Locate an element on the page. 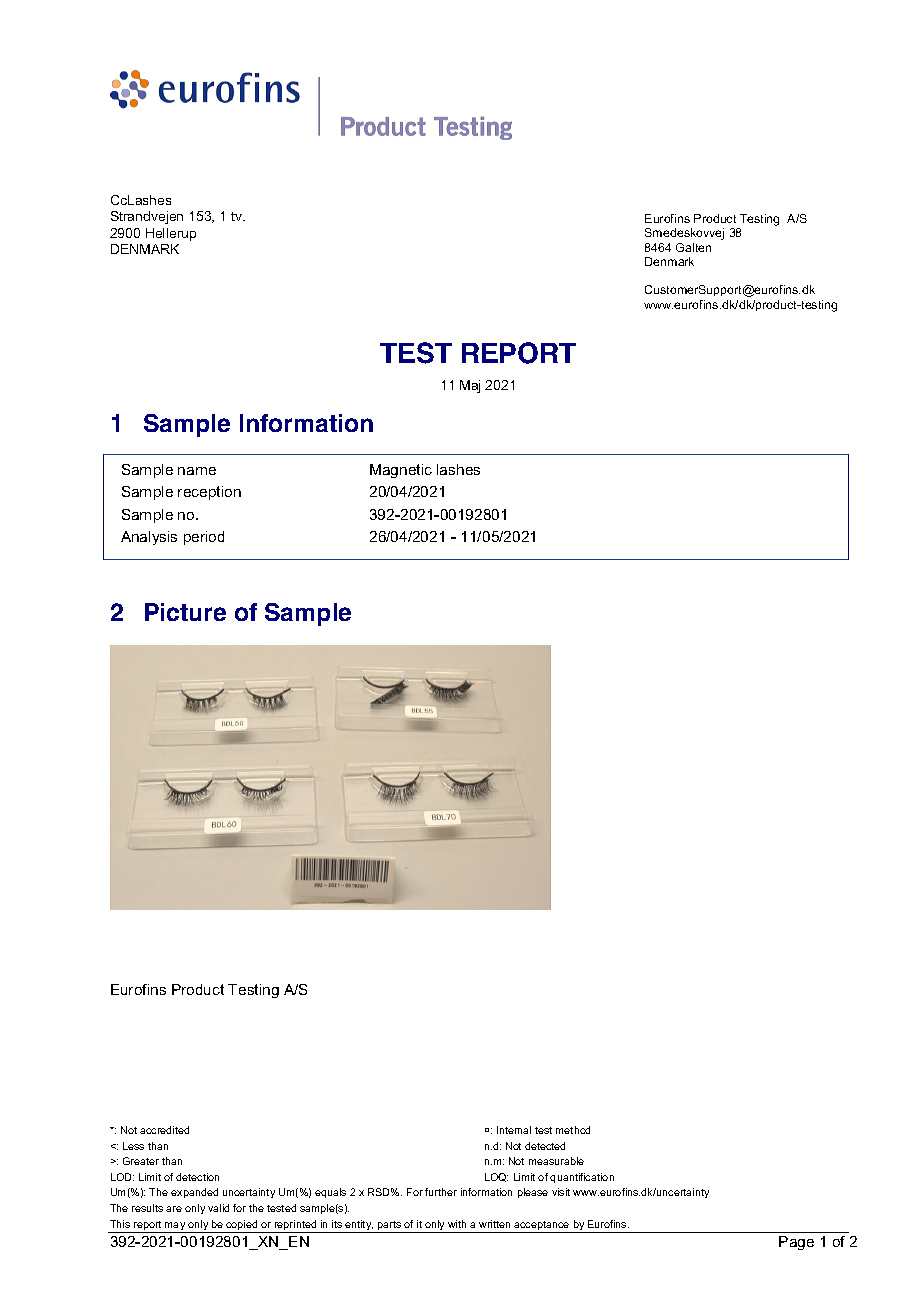 The image size is (924, 1308). Maj is located at coordinates (470, 386).
